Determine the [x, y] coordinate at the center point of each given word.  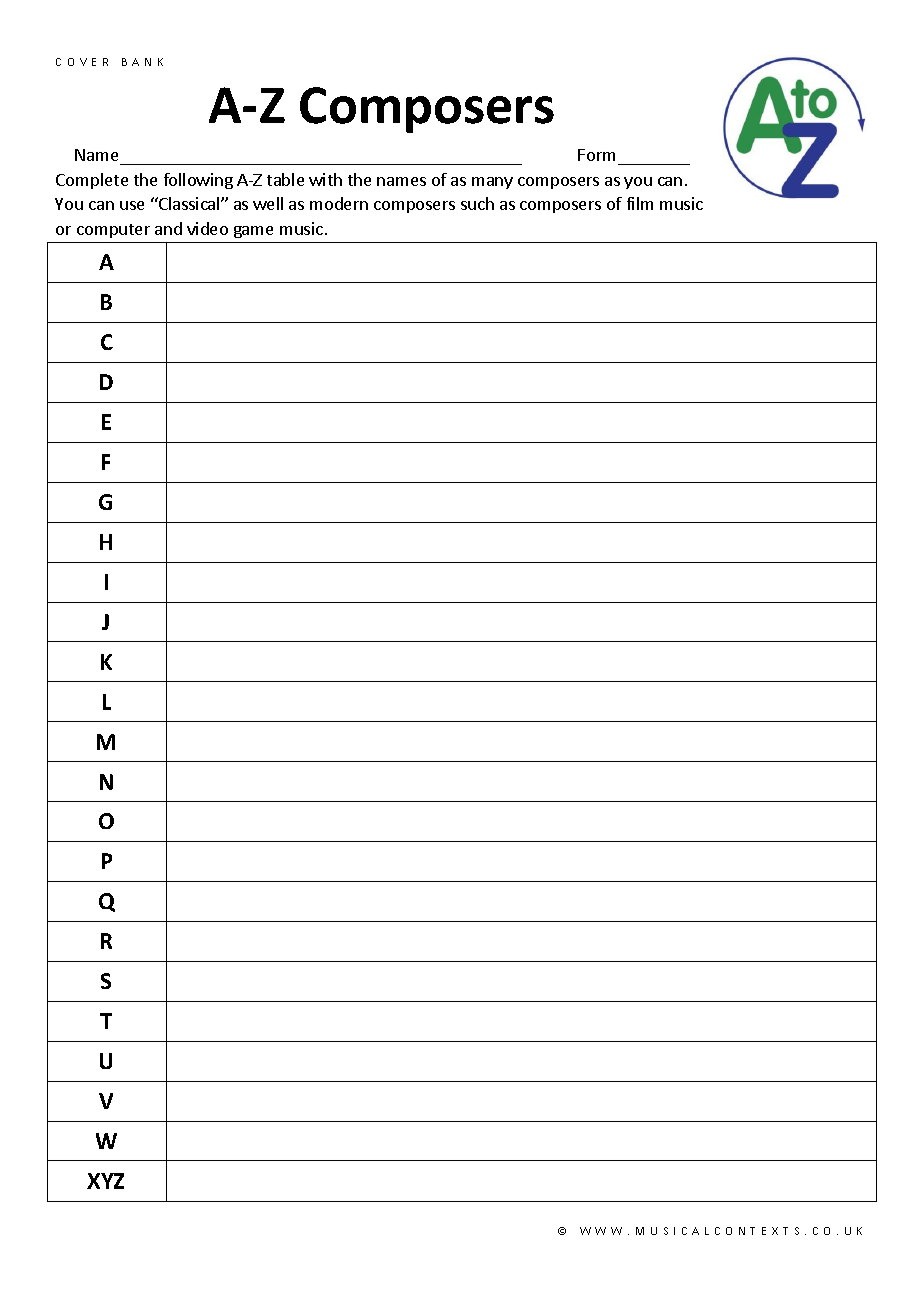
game [253, 232]
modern [339, 203]
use [132, 205]
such [477, 203]
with [325, 179]
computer [113, 231]
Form [596, 155]
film [640, 203]
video [207, 228]
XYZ [105, 1181]
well [268, 203]
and [168, 228]
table [285, 179]
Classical [189, 203]
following [198, 181]
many [492, 183]
